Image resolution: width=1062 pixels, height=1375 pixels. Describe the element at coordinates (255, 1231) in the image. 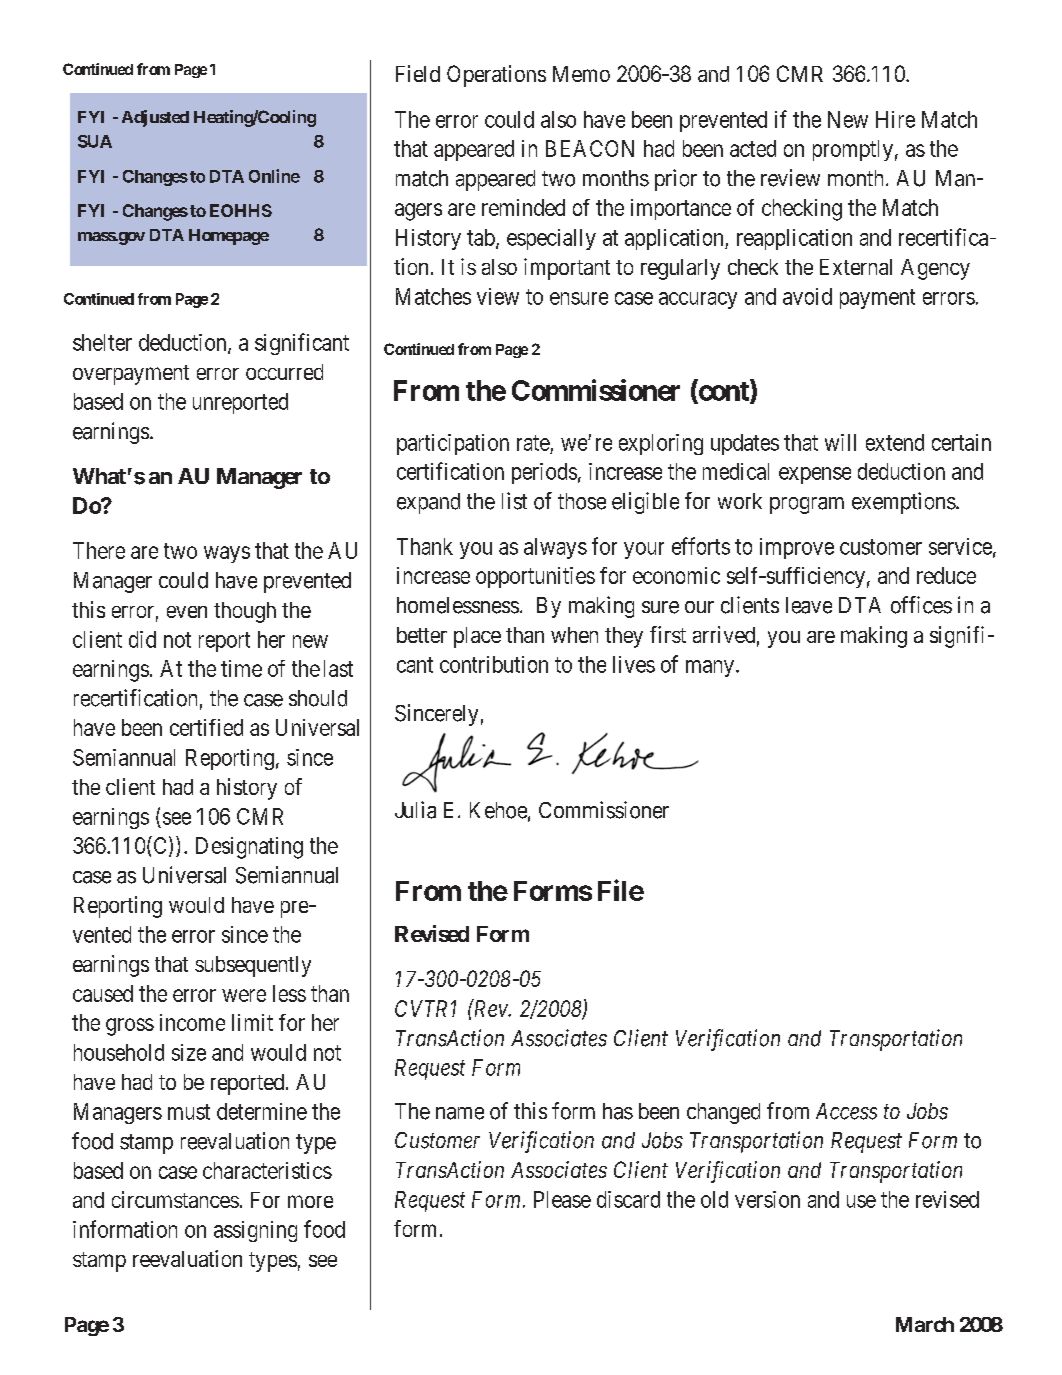

I see `assigning` at that location.
